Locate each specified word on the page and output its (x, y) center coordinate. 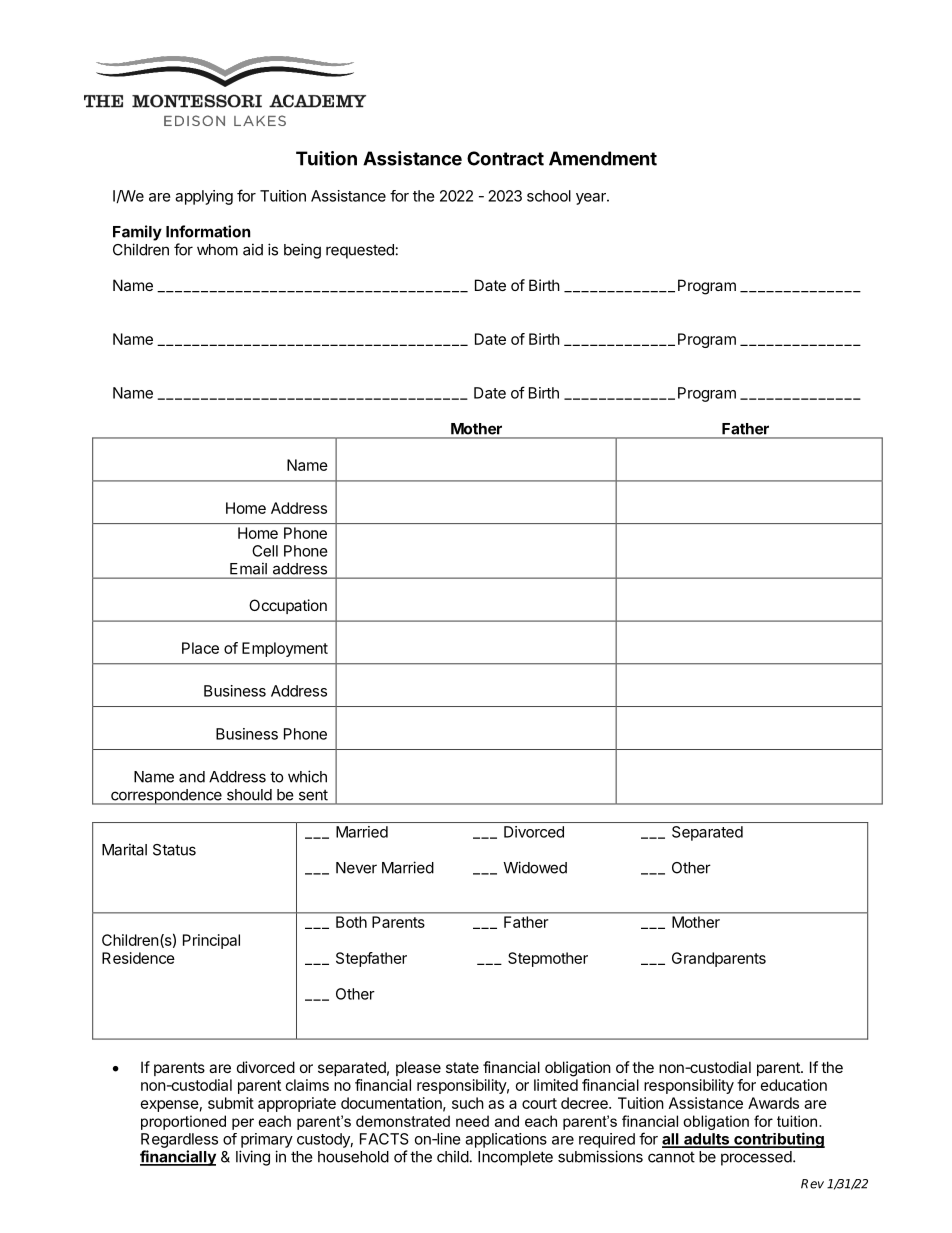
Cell (265, 551)
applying (204, 197)
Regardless (179, 1140)
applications (506, 1140)
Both (351, 922)
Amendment (603, 158)
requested (360, 251)
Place (200, 648)
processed (756, 1158)
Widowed (535, 867)
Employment (285, 649)
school (549, 196)
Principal (211, 941)
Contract (505, 158)
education (794, 1085)
